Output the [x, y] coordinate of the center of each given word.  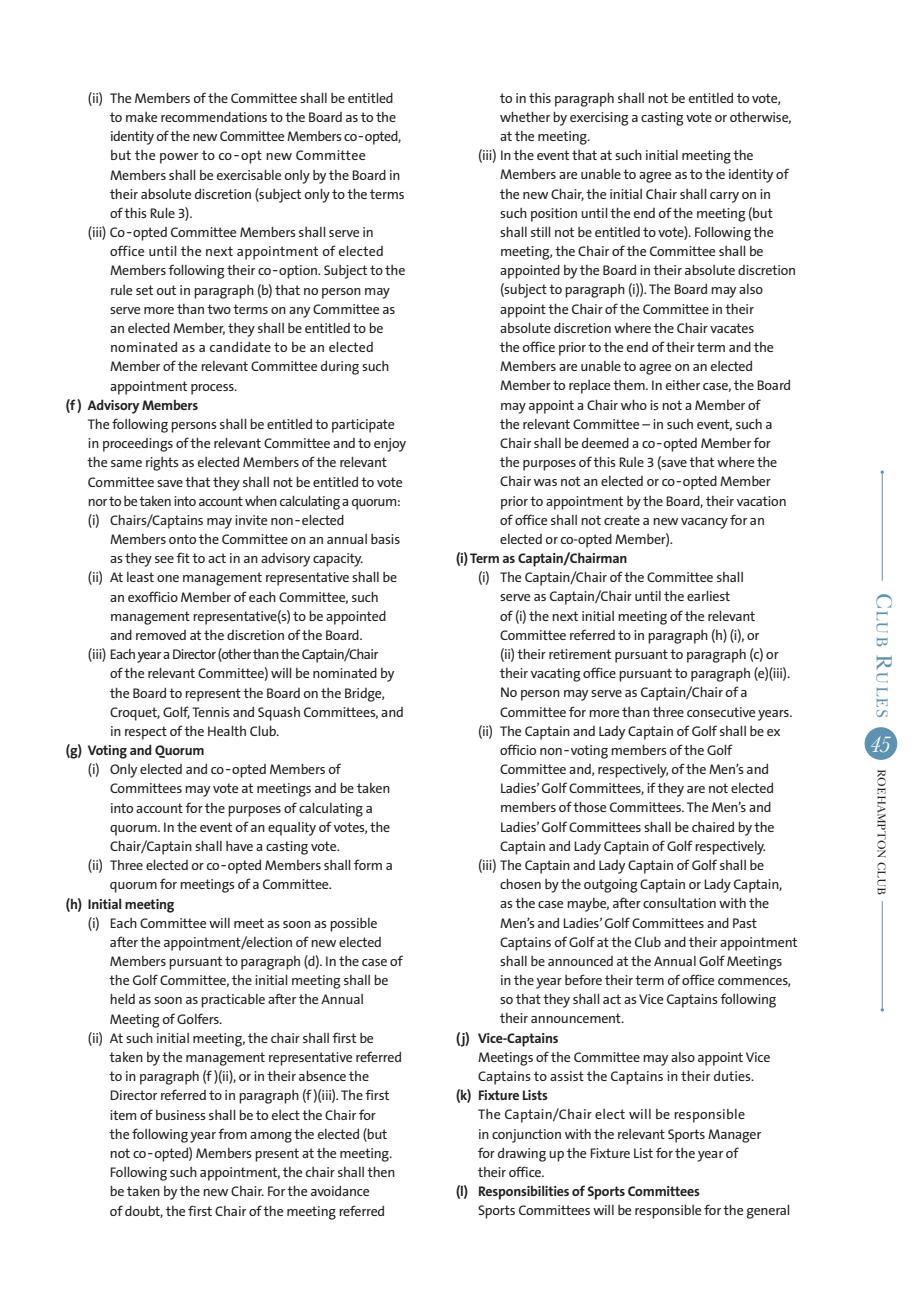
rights [162, 464]
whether [525, 117]
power [179, 158]
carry [724, 197]
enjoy [390, 445]
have [239, 846]
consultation [679, 903]
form [368, 864]
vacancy [704, 523]
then [381, 1172]
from [232, 1133]
